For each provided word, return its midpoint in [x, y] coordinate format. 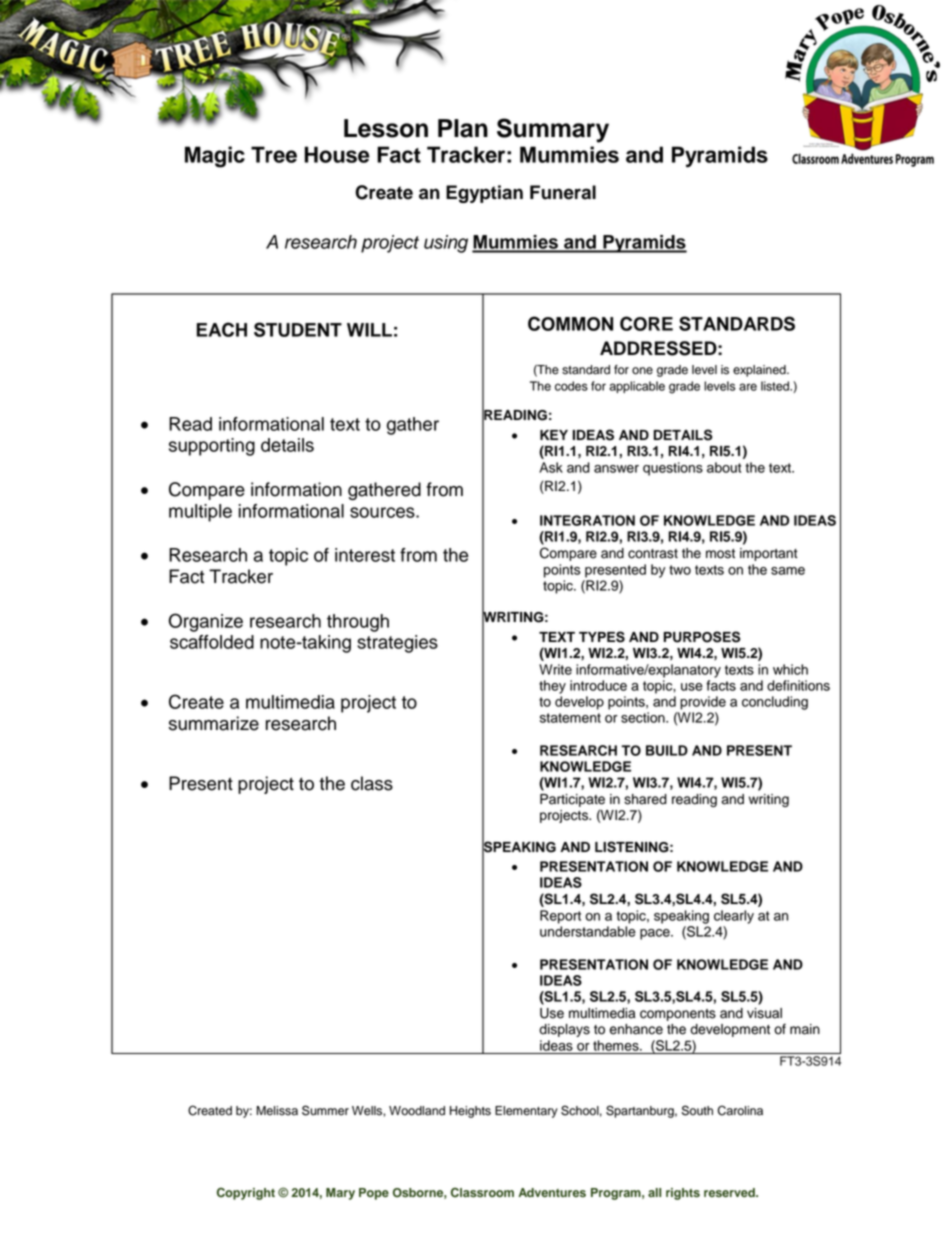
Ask [551, 467]
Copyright [246, 1194]
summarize [214, 723]
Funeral [563, 192]
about [724, 467]
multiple [200, 513]
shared [645, 799]
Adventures [552, 1192]
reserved [730, 1192]
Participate [572, 802]
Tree [274, 154]
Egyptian [484, 194]
